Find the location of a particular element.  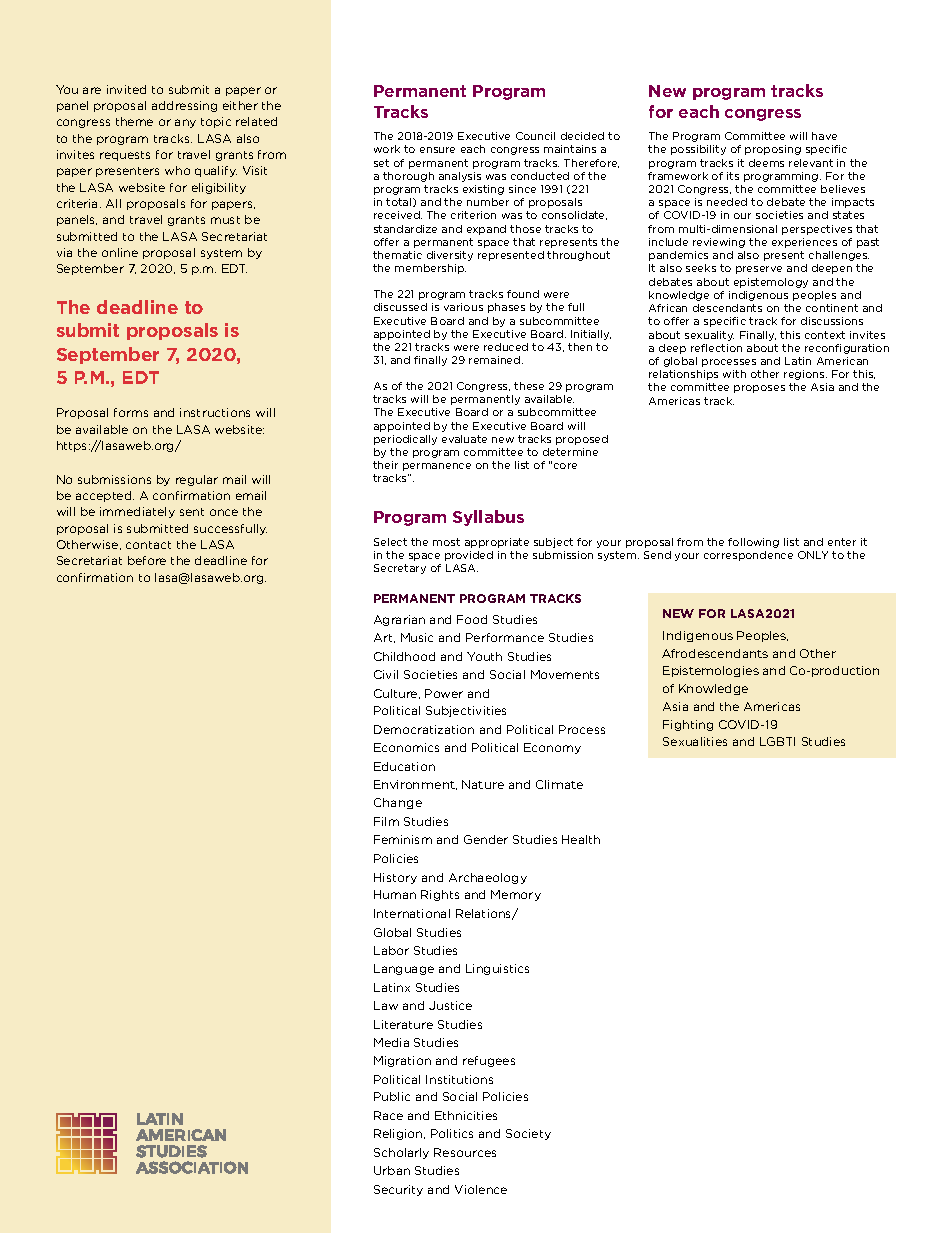

permanence is located at coordinates (437, 467).
